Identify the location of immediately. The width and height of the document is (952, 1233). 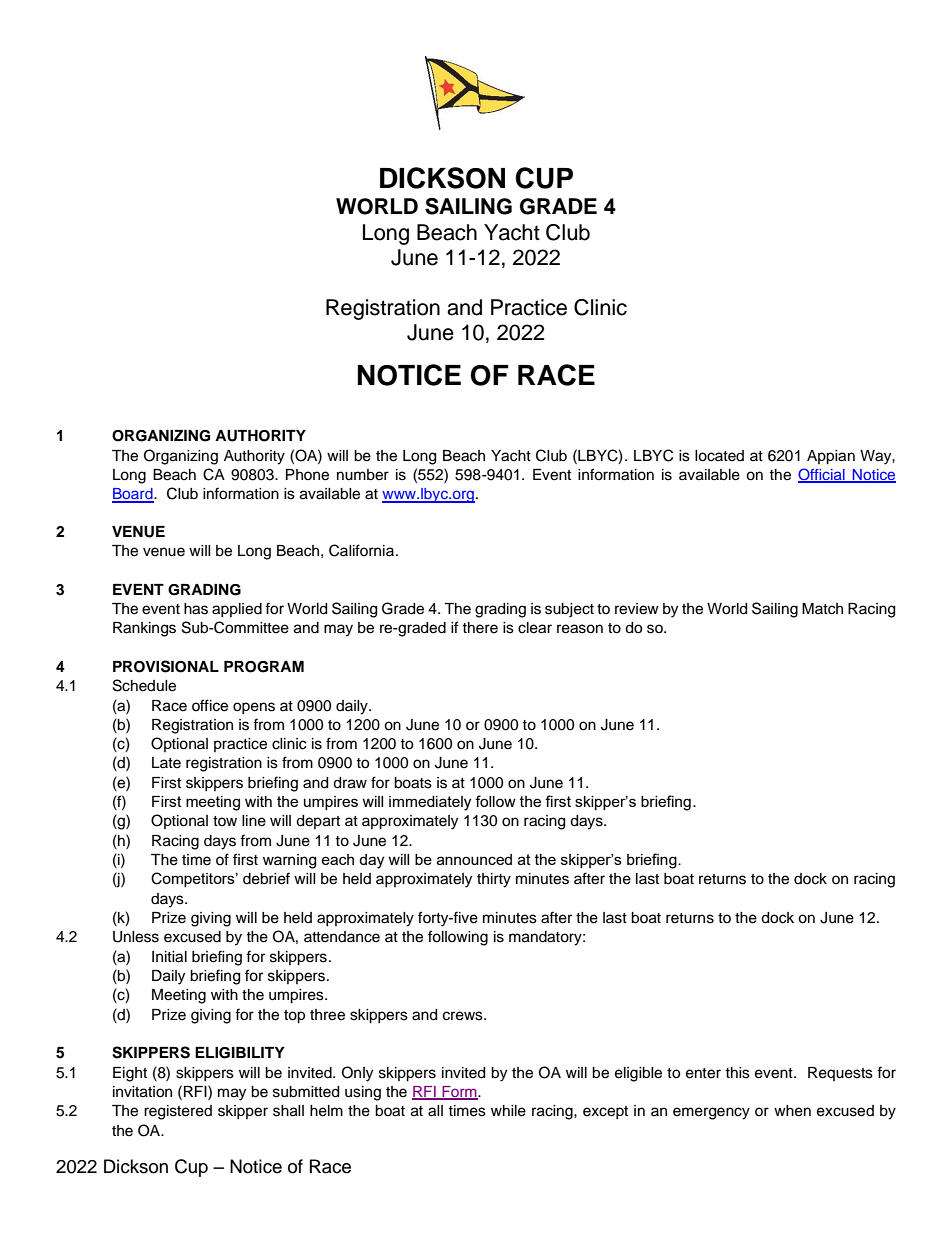
(430, 803).
